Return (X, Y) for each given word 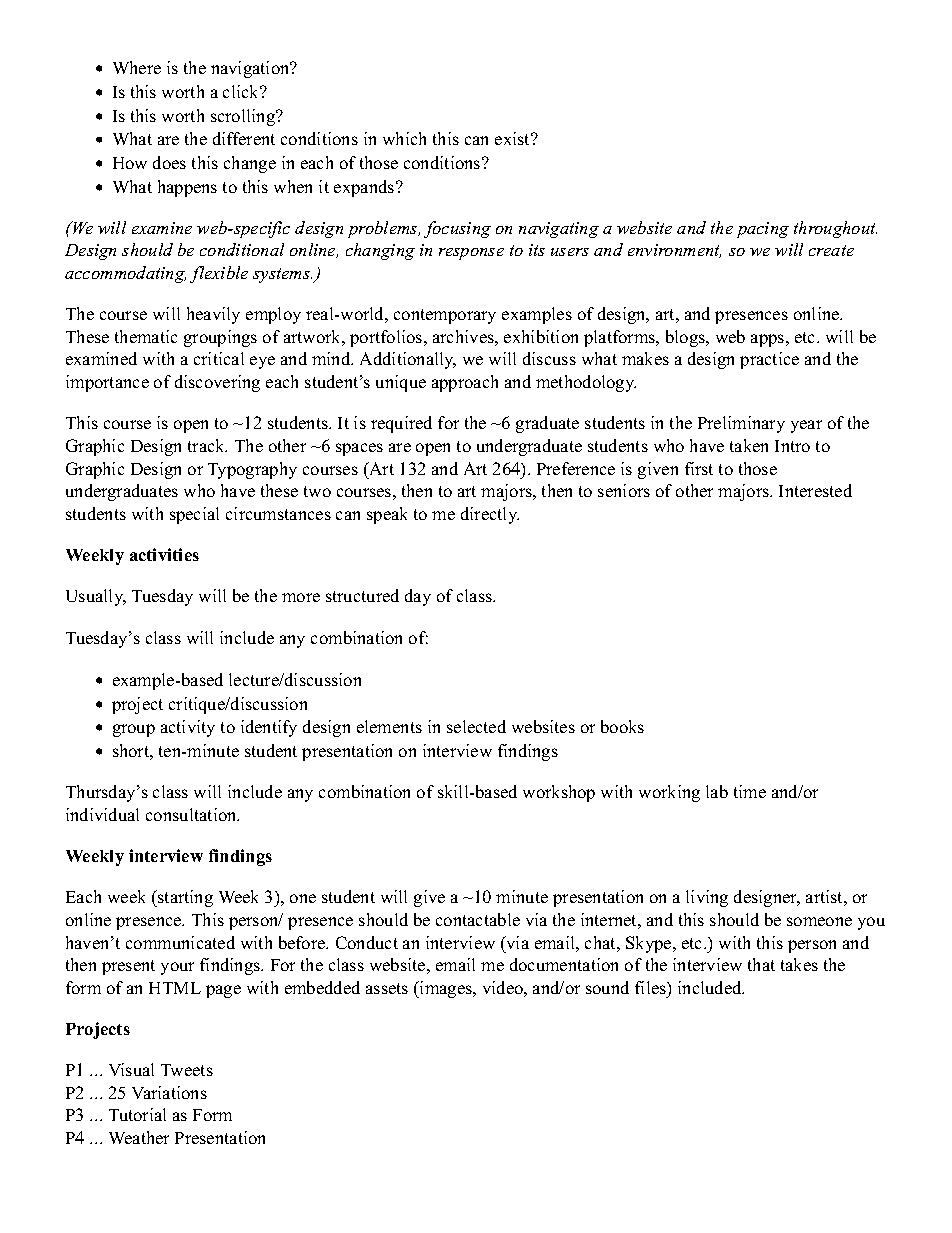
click (242, 91)
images (446, 989)
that (761, 964)
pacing (763, 230)
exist (514, 138)
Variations (169, 1092)
